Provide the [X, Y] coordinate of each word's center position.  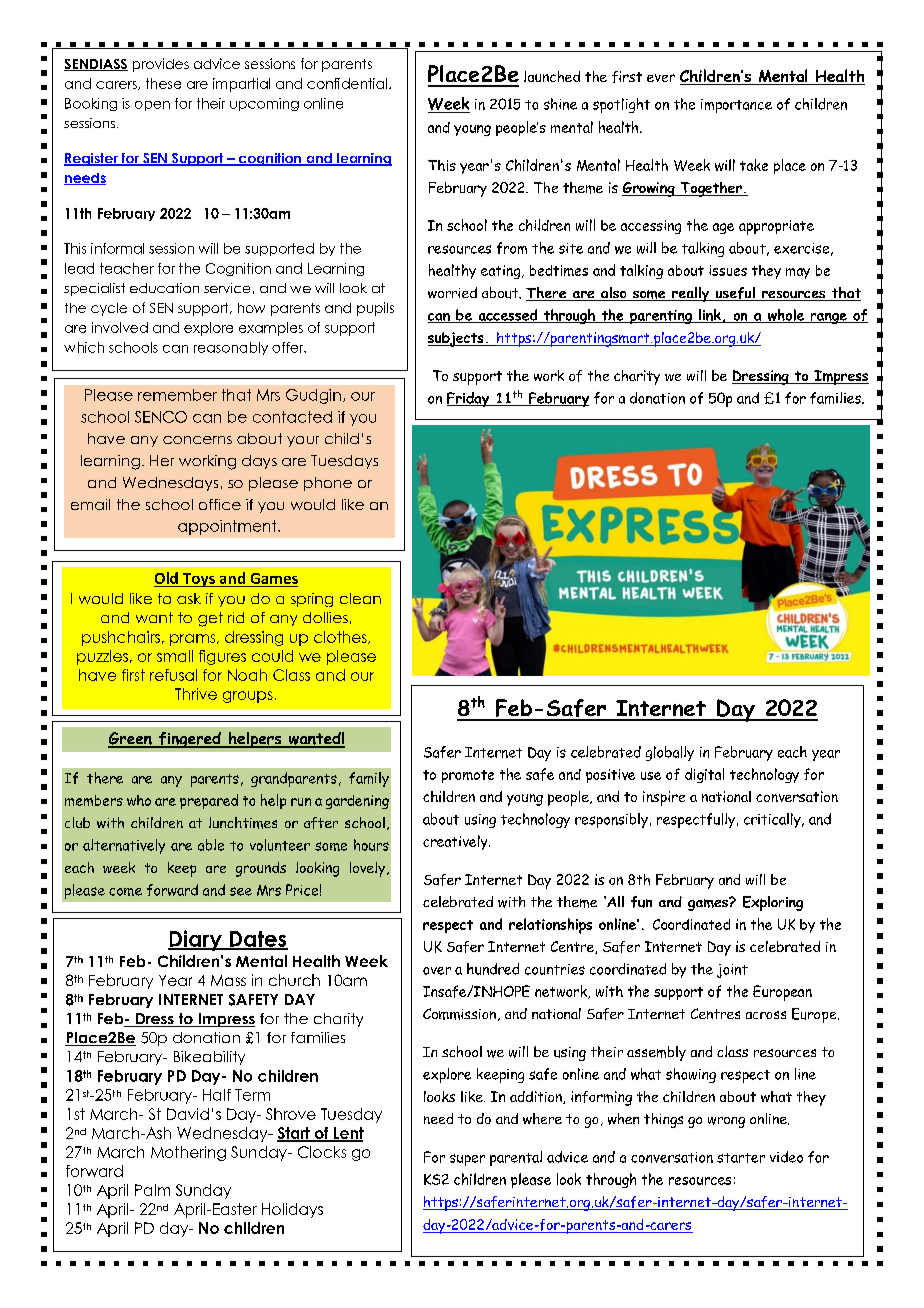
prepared [209, 801]
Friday [469, 399]
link [710, 316]
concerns [197, 440]
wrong [726, 1122]
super [467, 1160]
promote [468, 776]
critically [773, 820]
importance [736, 106]
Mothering [188, 1153]
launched [552, 76]
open [152, 106]
